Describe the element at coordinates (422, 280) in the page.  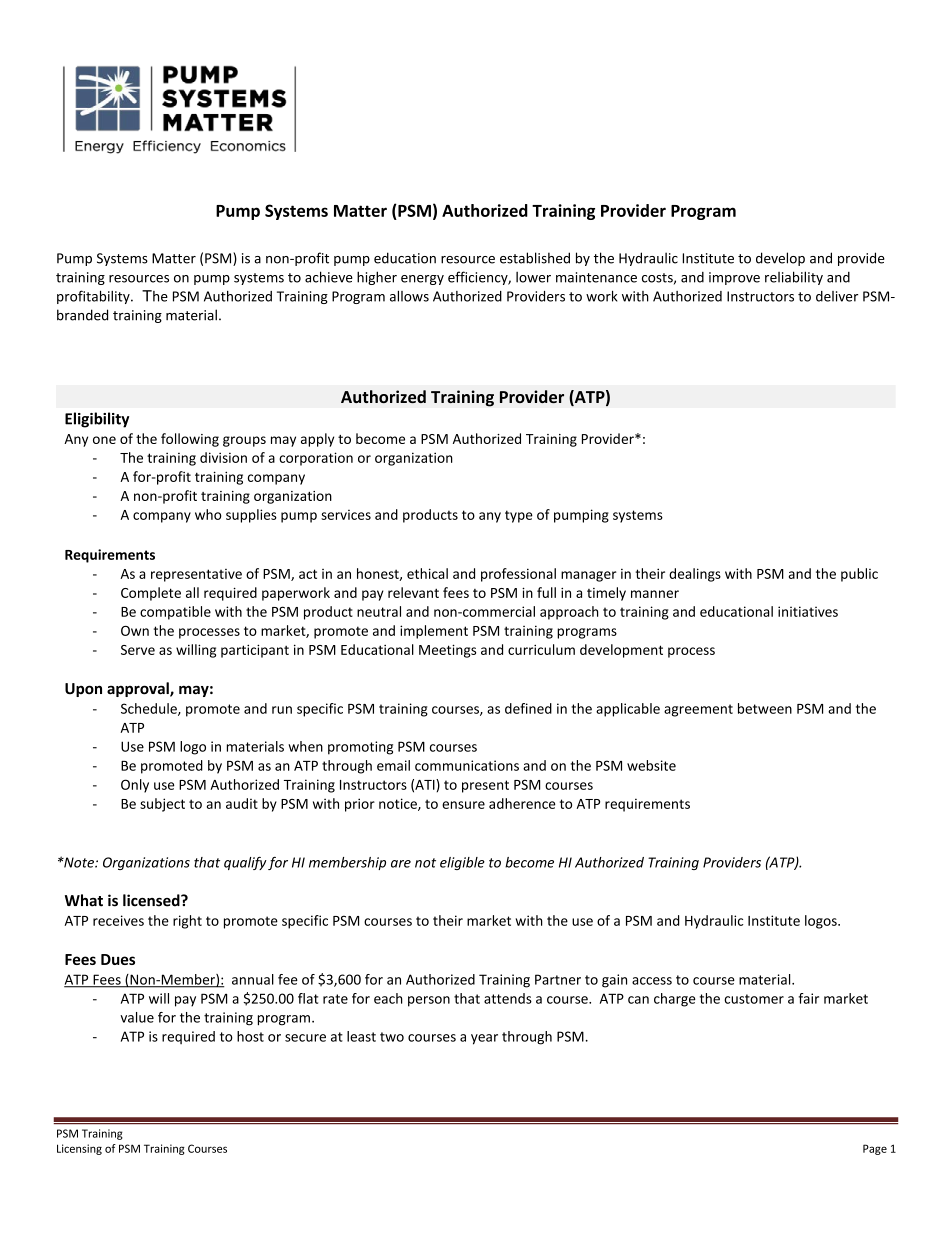
I see `energy` at that location.
